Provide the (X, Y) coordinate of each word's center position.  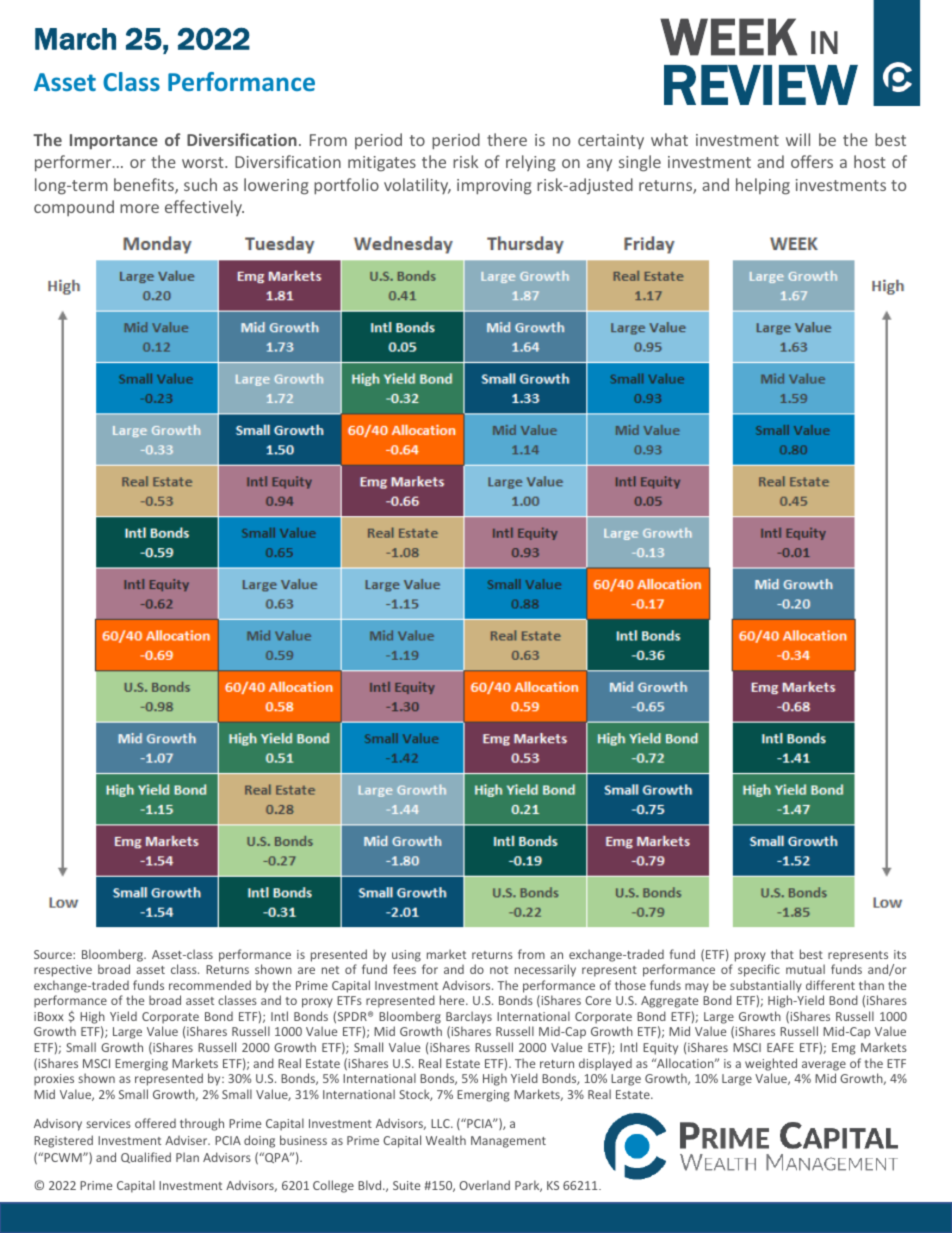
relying (531, 163)
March (75, 39)
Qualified (146, 1157)
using (406, 956)
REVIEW (761, 85)
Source (54, 954)
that (782, 954)
